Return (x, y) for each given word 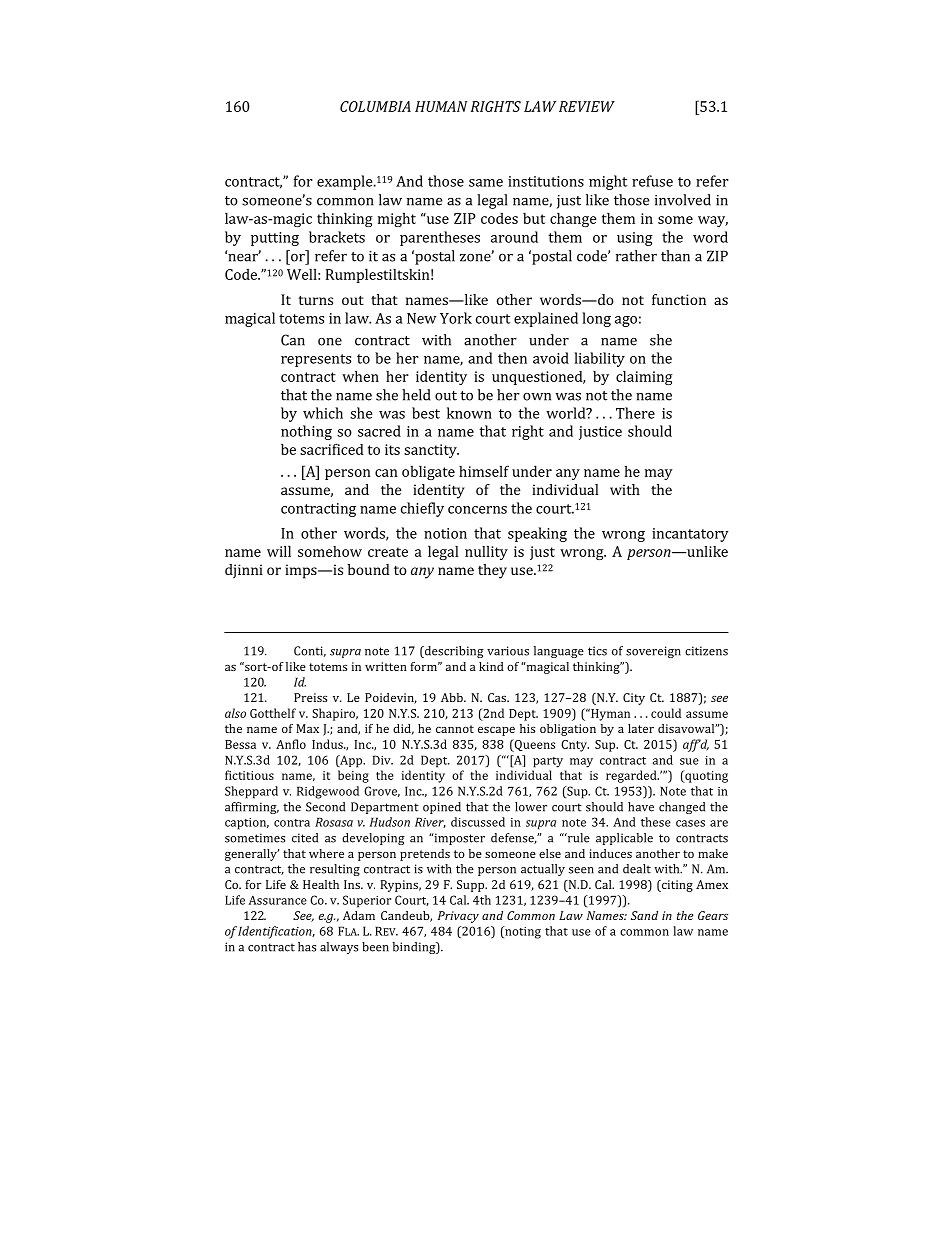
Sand (644, 915)
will (279, 551)
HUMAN (441, 106)
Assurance (277, 900)
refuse (652, 181)
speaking (537, 534)
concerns (477, 510)
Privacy (458, 917)
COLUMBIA (375, 106)
